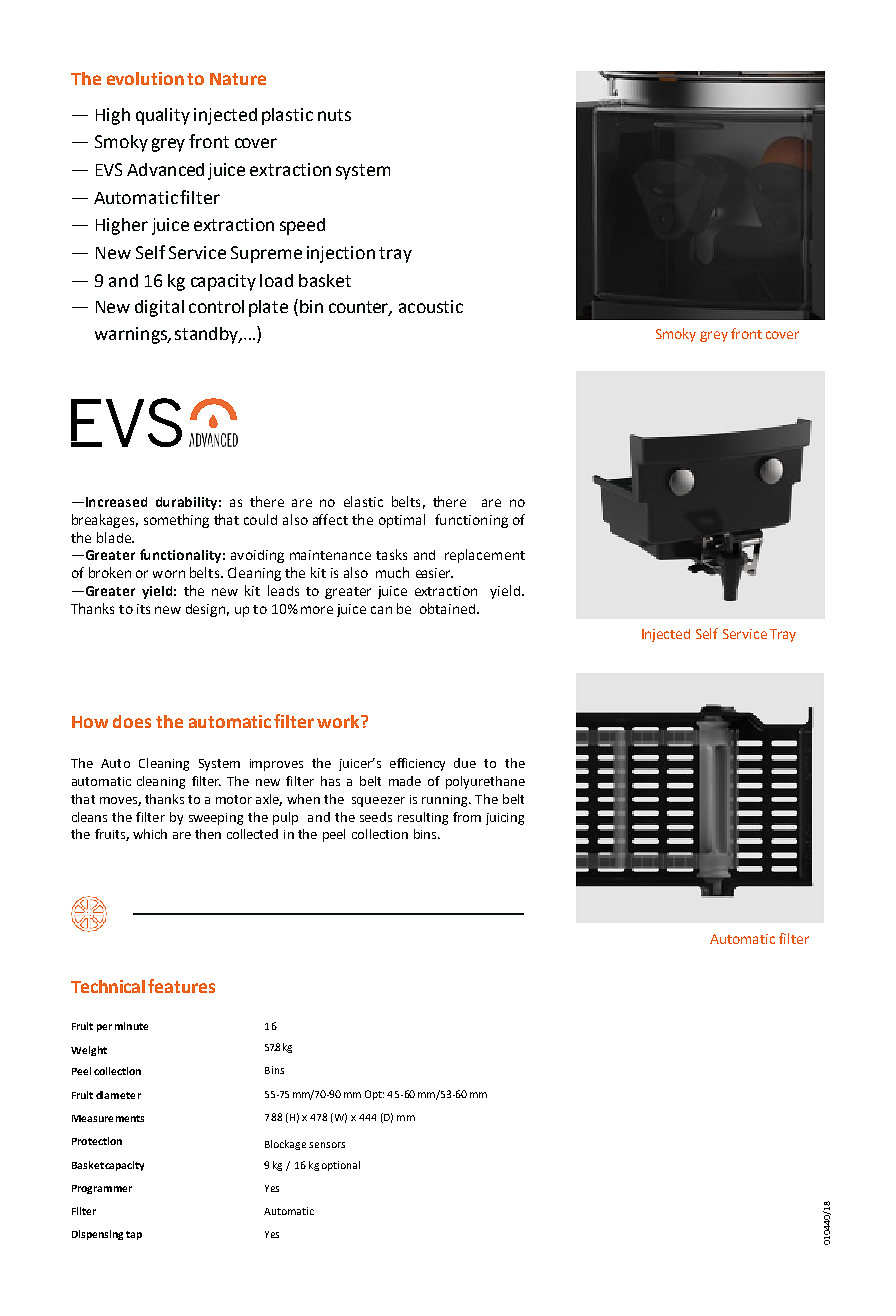 This image has height=1316, width=896. What do you see at coordinates (134, 1235) in the image?
I see `tap` at bounding box center [134, 1235].
